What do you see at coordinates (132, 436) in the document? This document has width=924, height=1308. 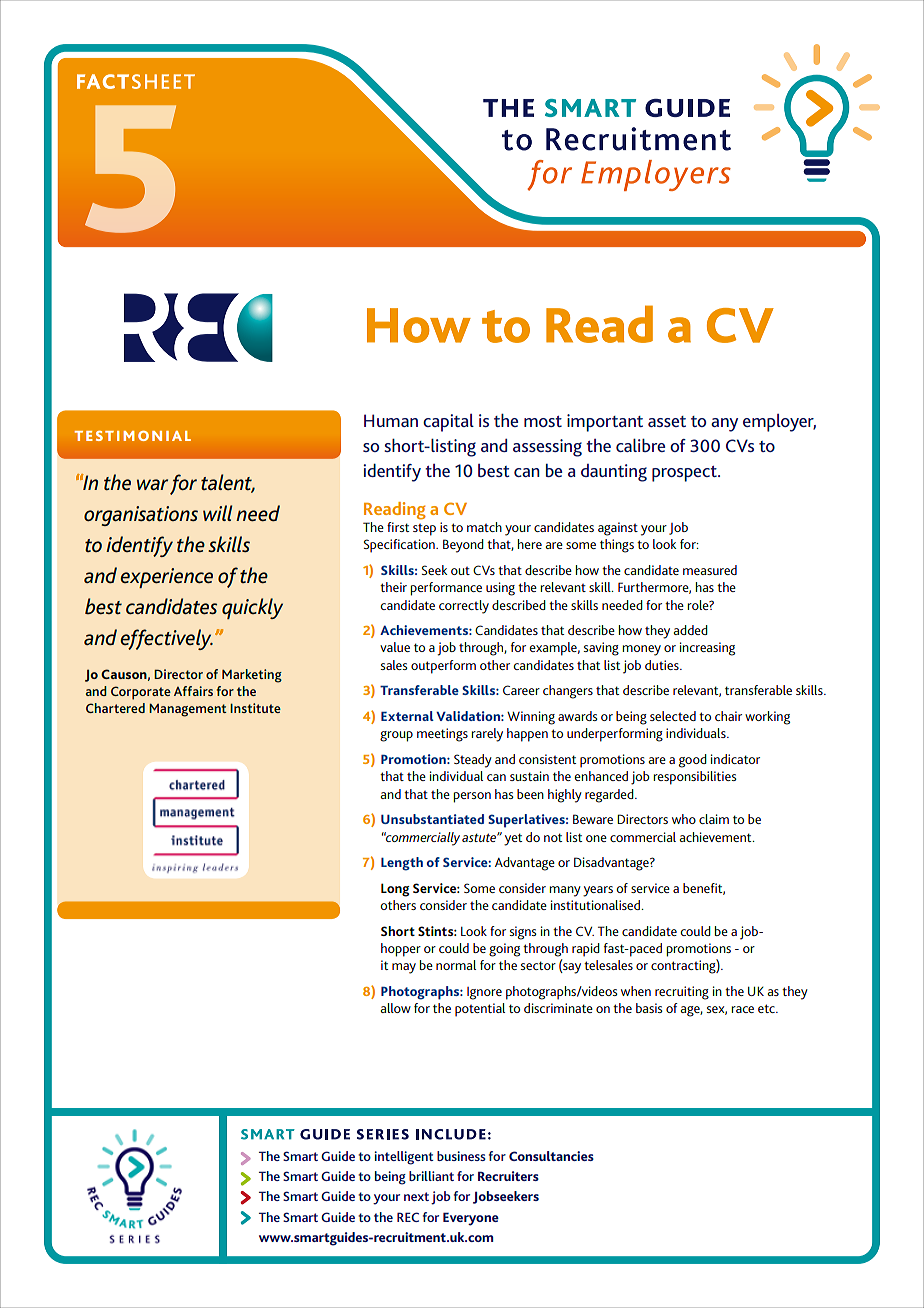 I see `TESTIMONIAL` at bounding box center [132, 436].
